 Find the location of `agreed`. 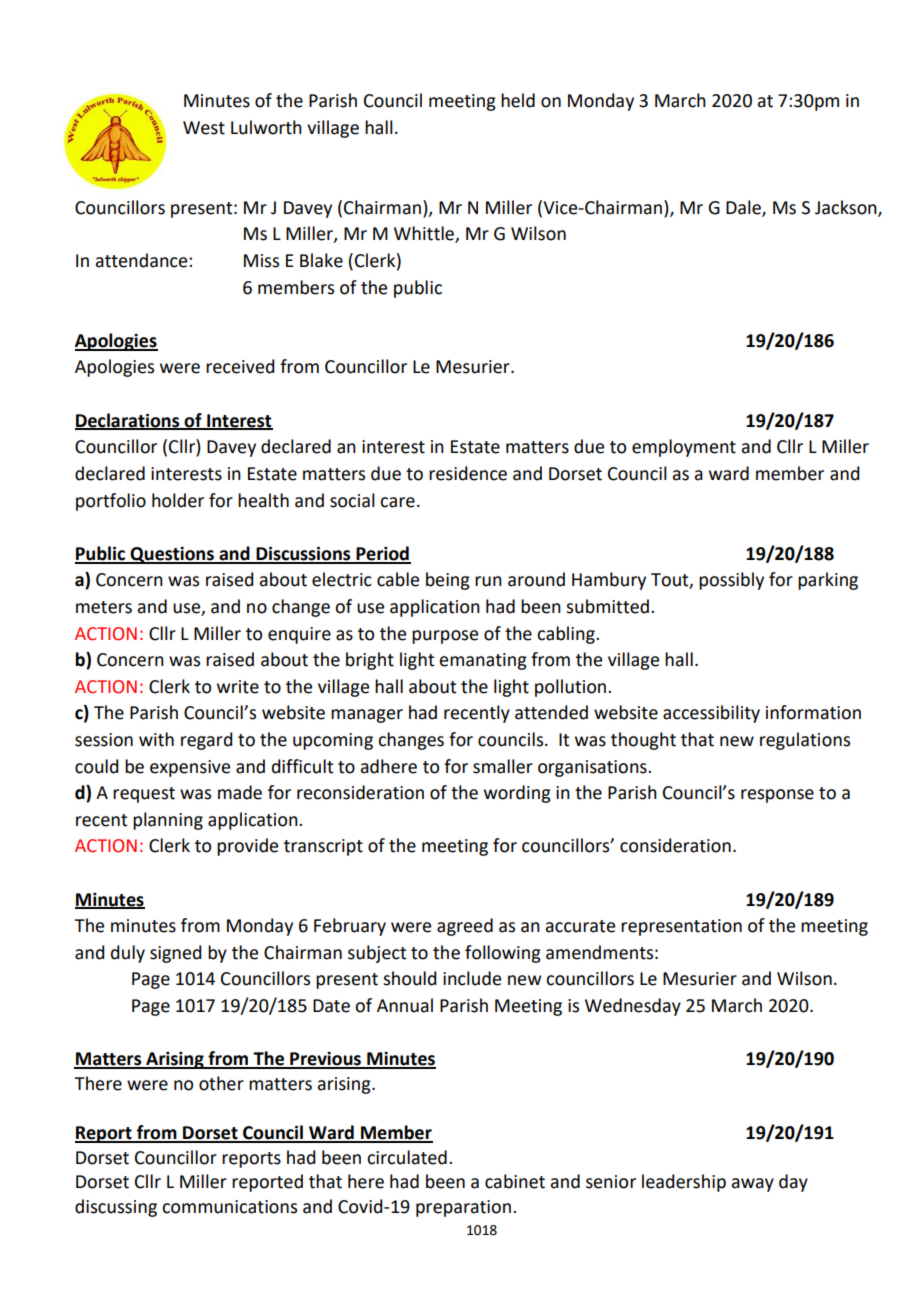

agreed is located at coordinates (465, 927).
